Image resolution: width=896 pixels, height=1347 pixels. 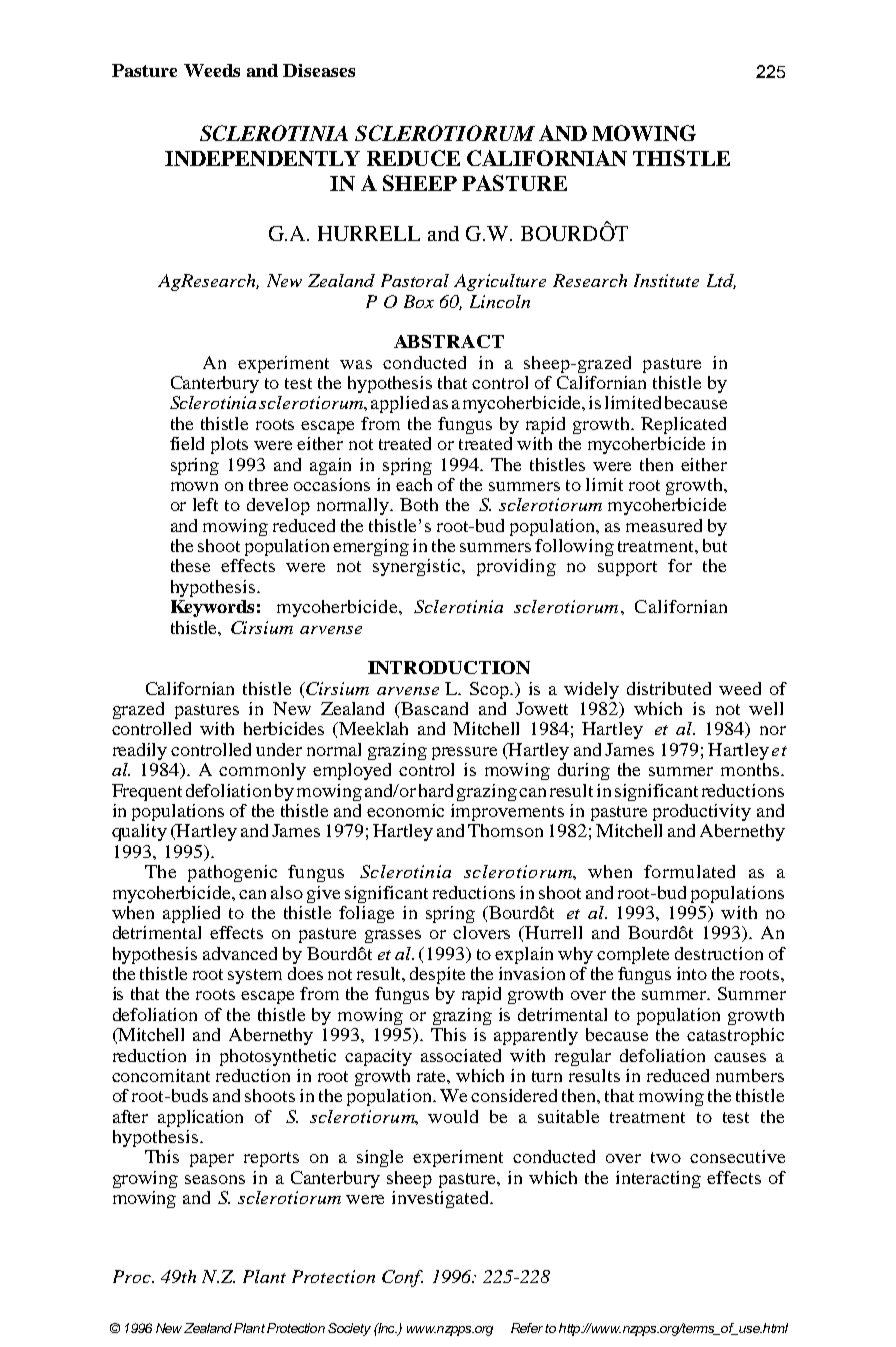 What do you see at coordinates (735, 1036) in the page?
I see `catastrophic` at bounding box center [735, 1036].
